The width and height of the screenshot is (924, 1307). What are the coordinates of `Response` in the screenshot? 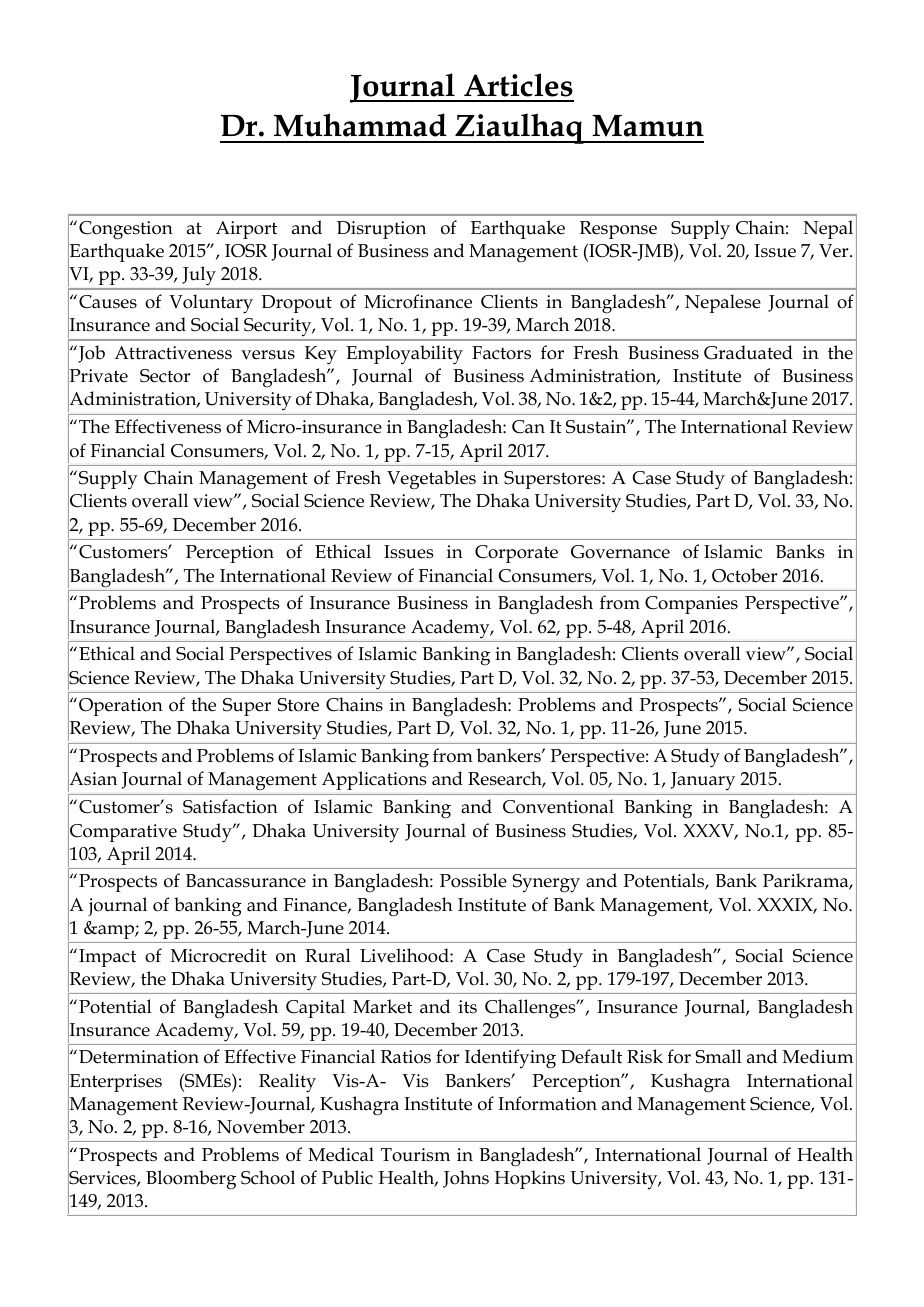 It's located at (618, 230).
